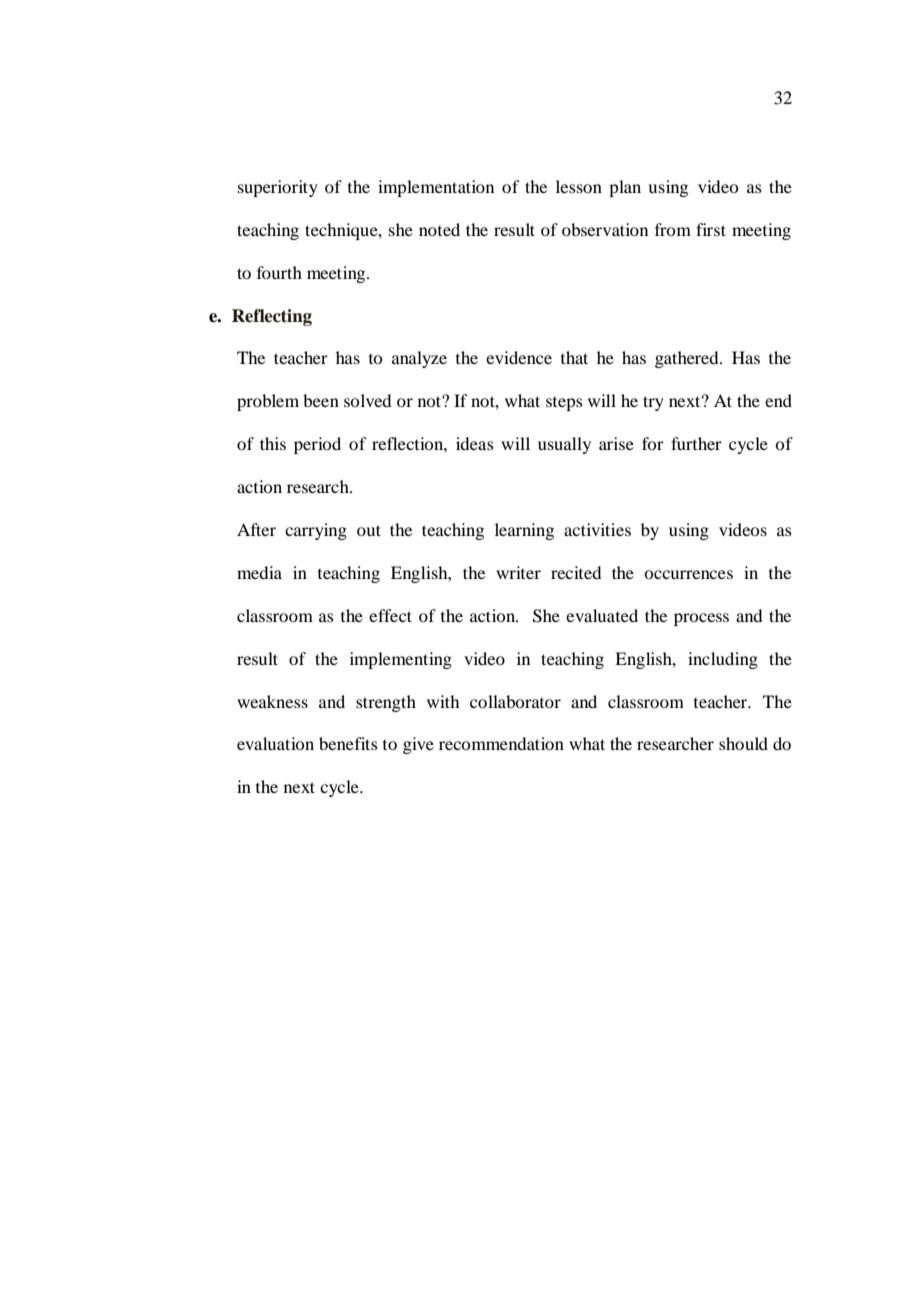 The width and height of the screenshot is (924, 1308). What do you see at coordinates (519, 357) in the screenshot?
I see `evidence` at bounding box center [519, 357].
